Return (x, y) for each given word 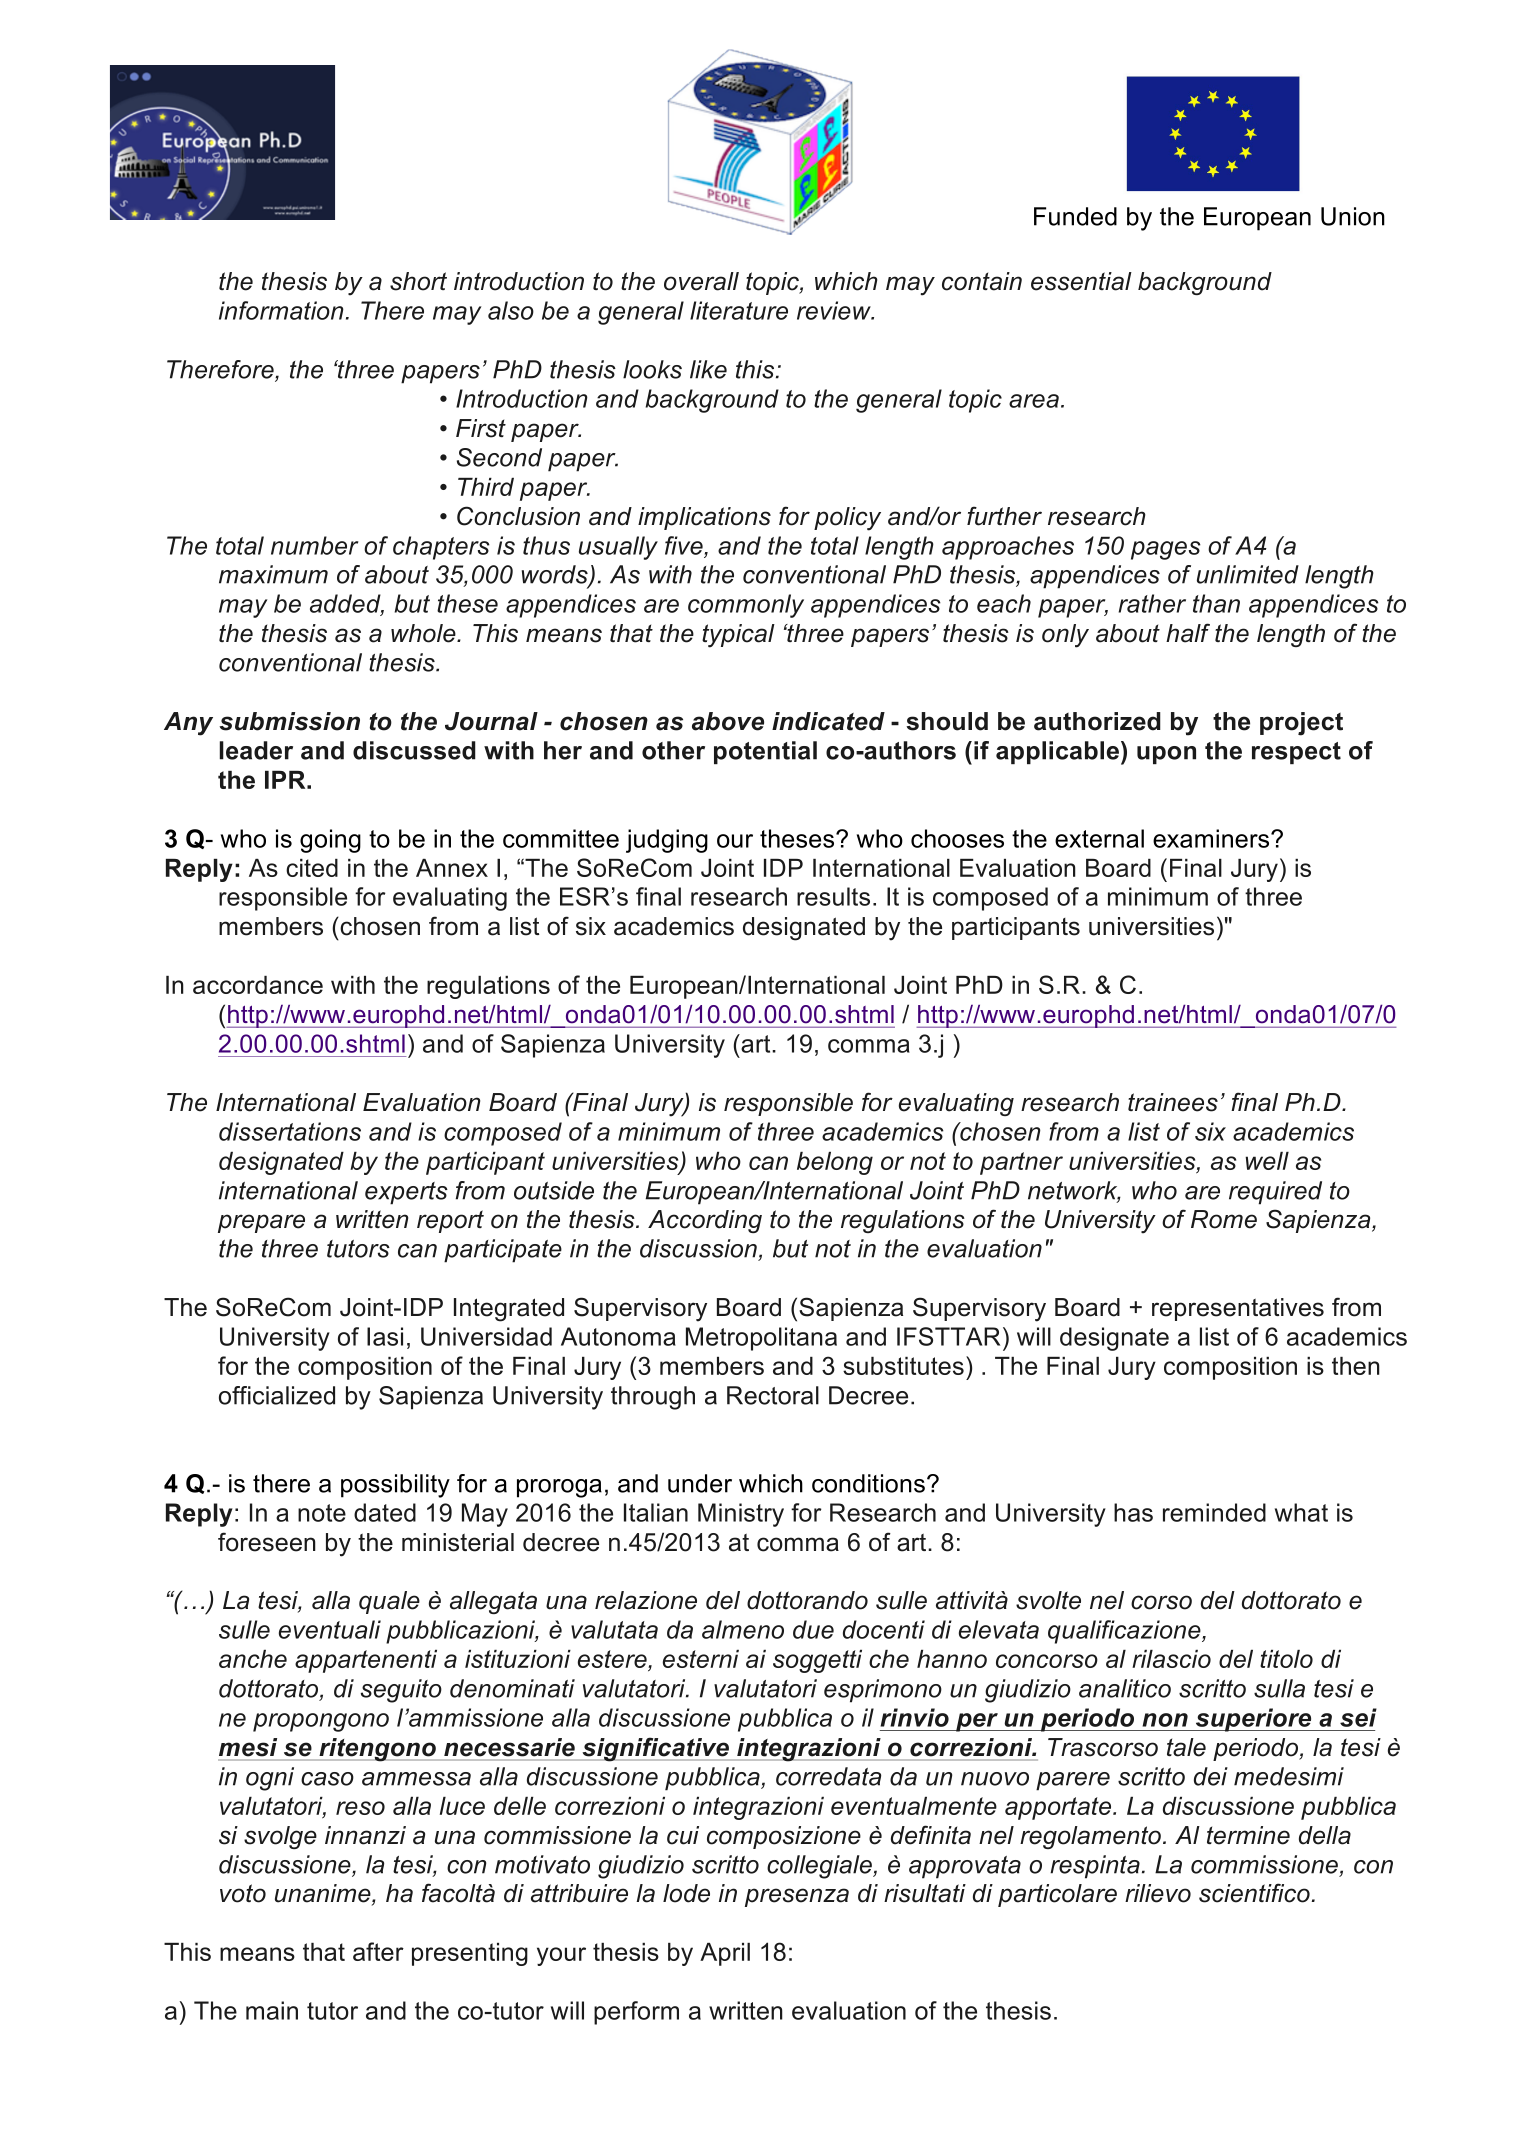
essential (1081, 281)
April (725, 1954)
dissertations (290, 1131)
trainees (1173, 1102)
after (378, 1951)
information (281, 310)
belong (835, 1163)
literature (739, 310)
